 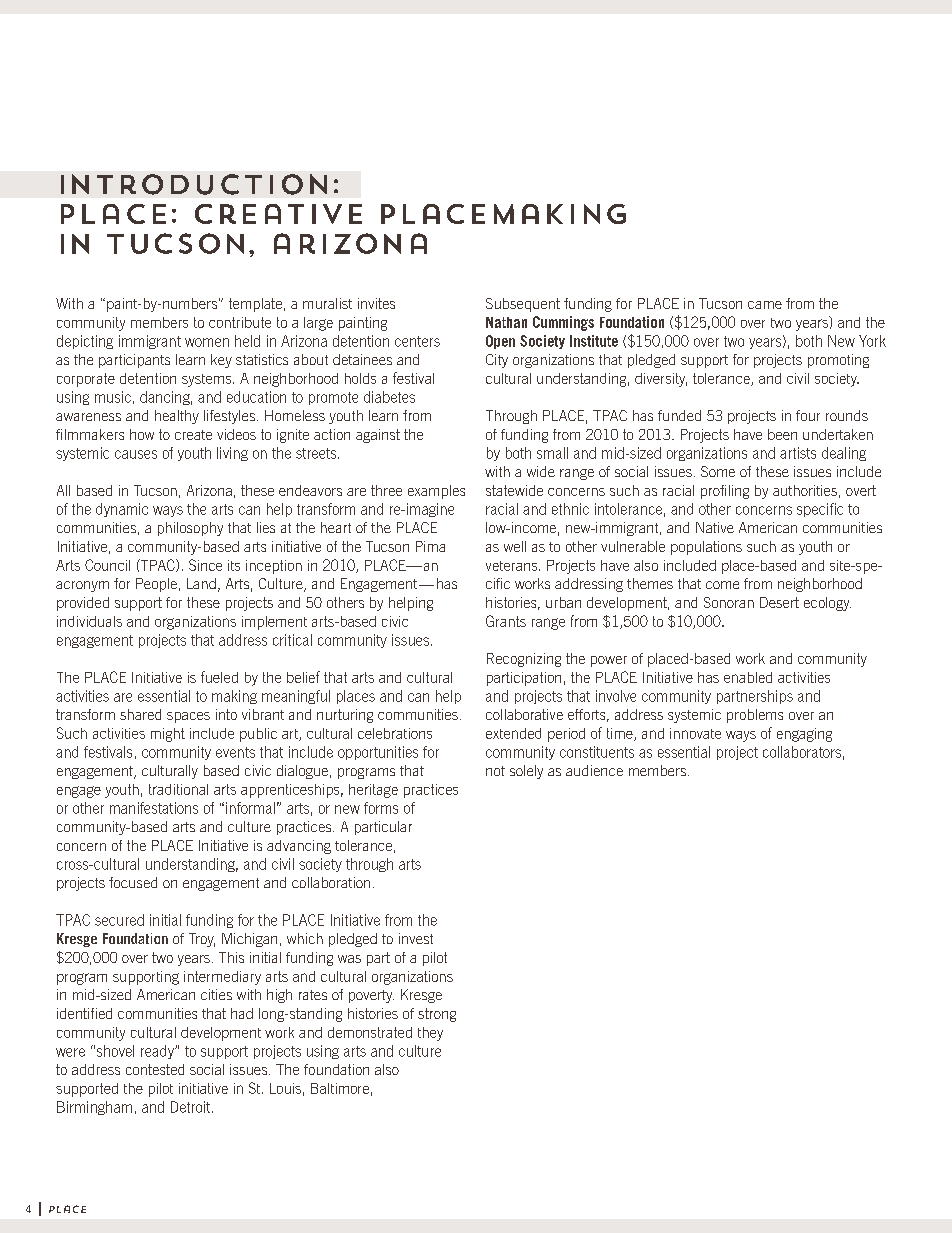 I want to click on they, so click(x=430, y=1034).
